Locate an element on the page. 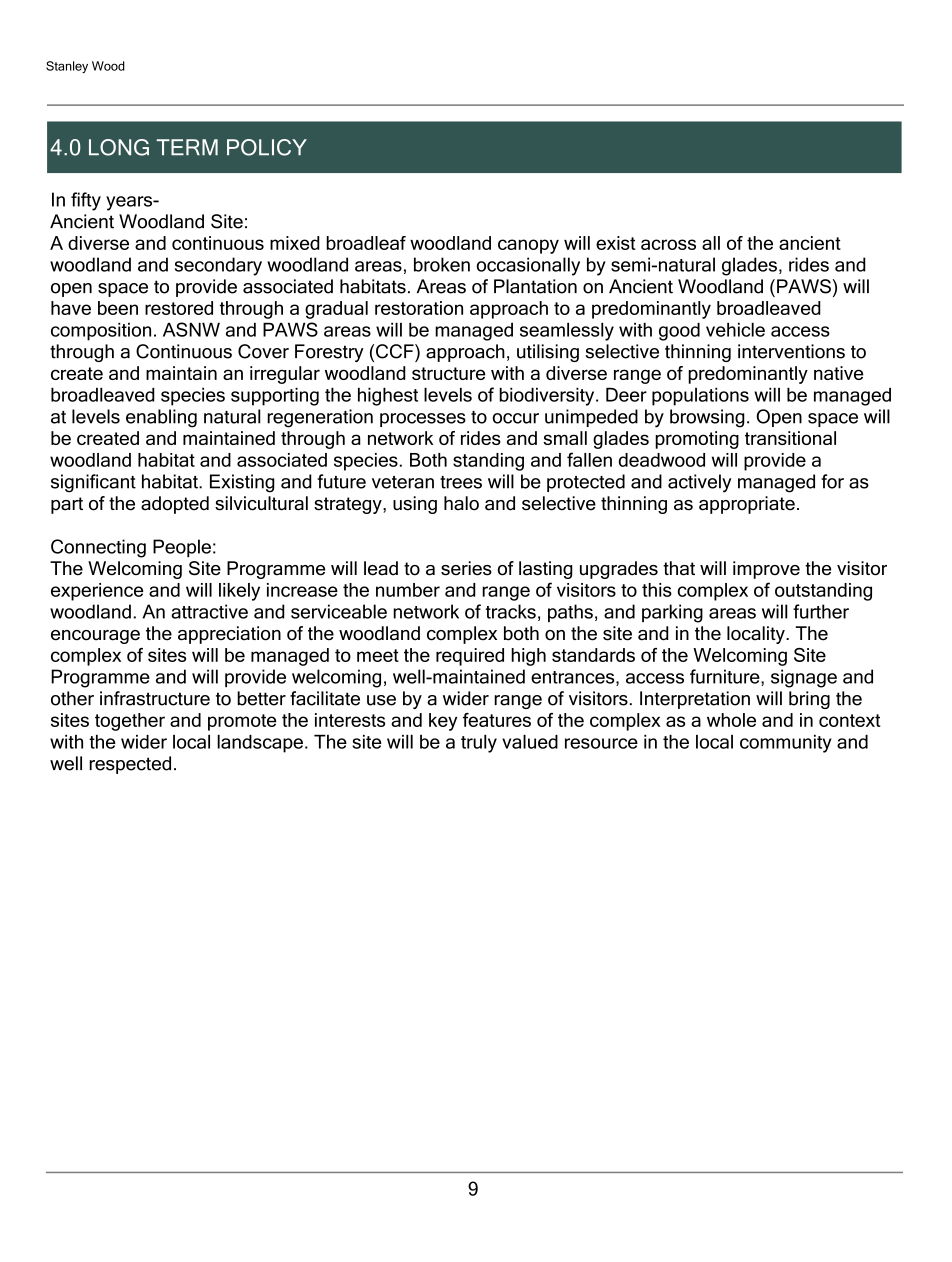 Image resolution: width=952 pixels, height=1262 pixels. processes is located at coordinates (423, 420).
